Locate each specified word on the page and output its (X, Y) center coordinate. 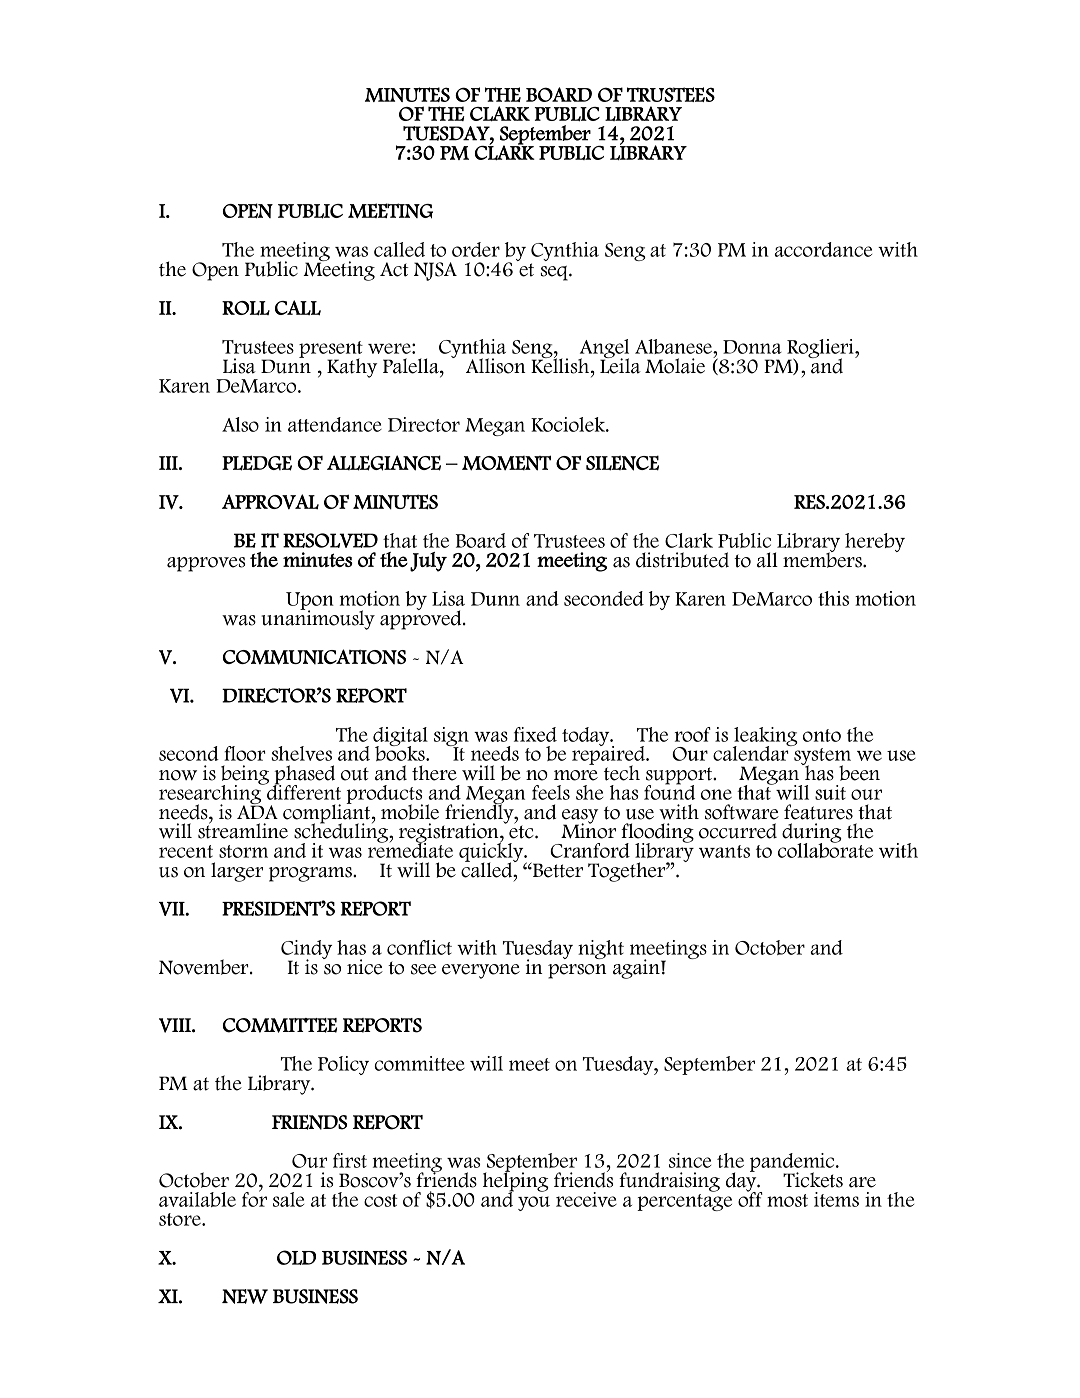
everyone (481, 971)
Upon (310, 602)
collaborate (825, 849)
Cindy (306, 951)
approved (422, 619)
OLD (296, 1257)
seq (555, 273)
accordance (823, 249)
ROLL (246, 308)
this (833, 598)
